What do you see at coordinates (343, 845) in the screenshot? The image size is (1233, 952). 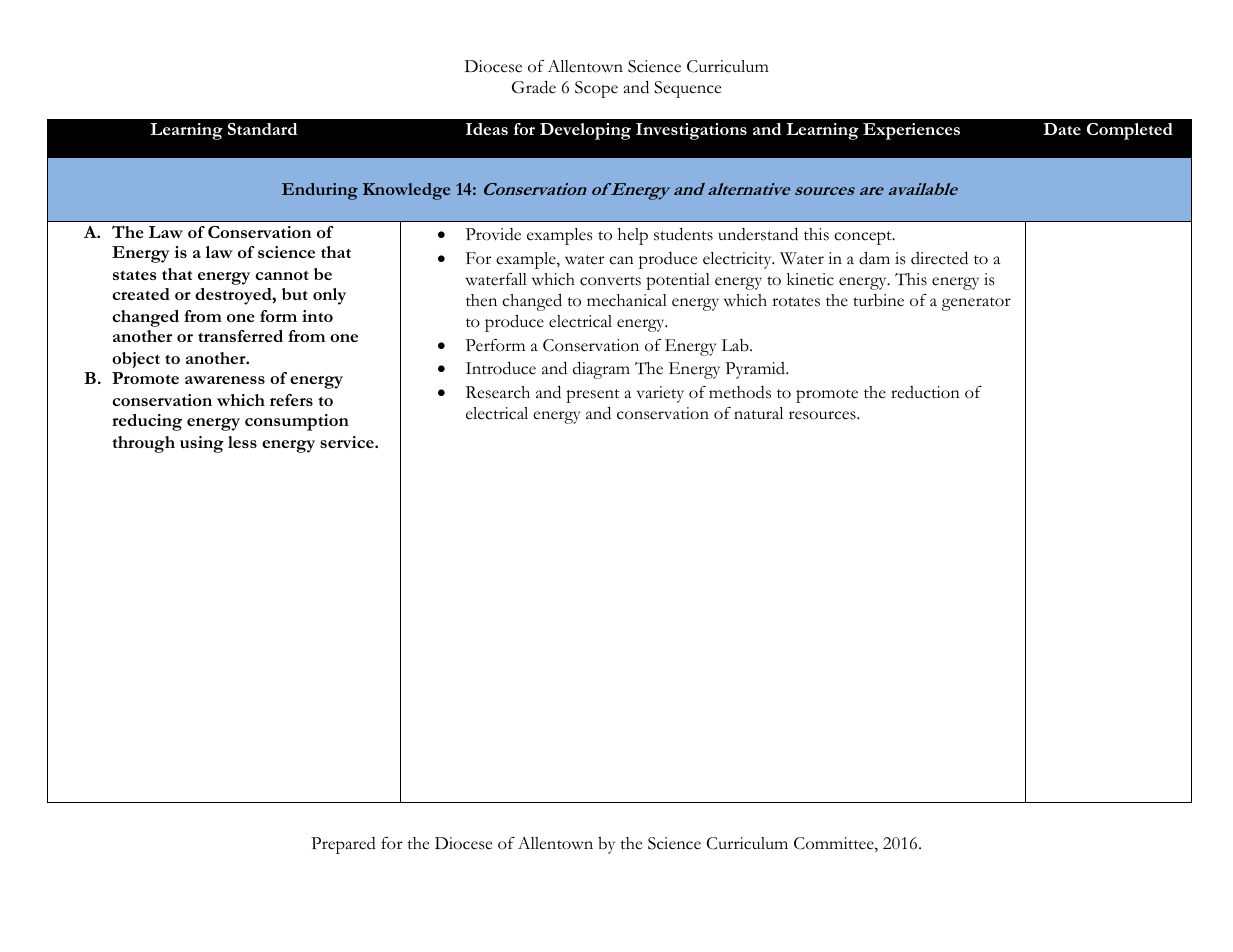 I see `Prepared` at bounding box center [343, 845].
